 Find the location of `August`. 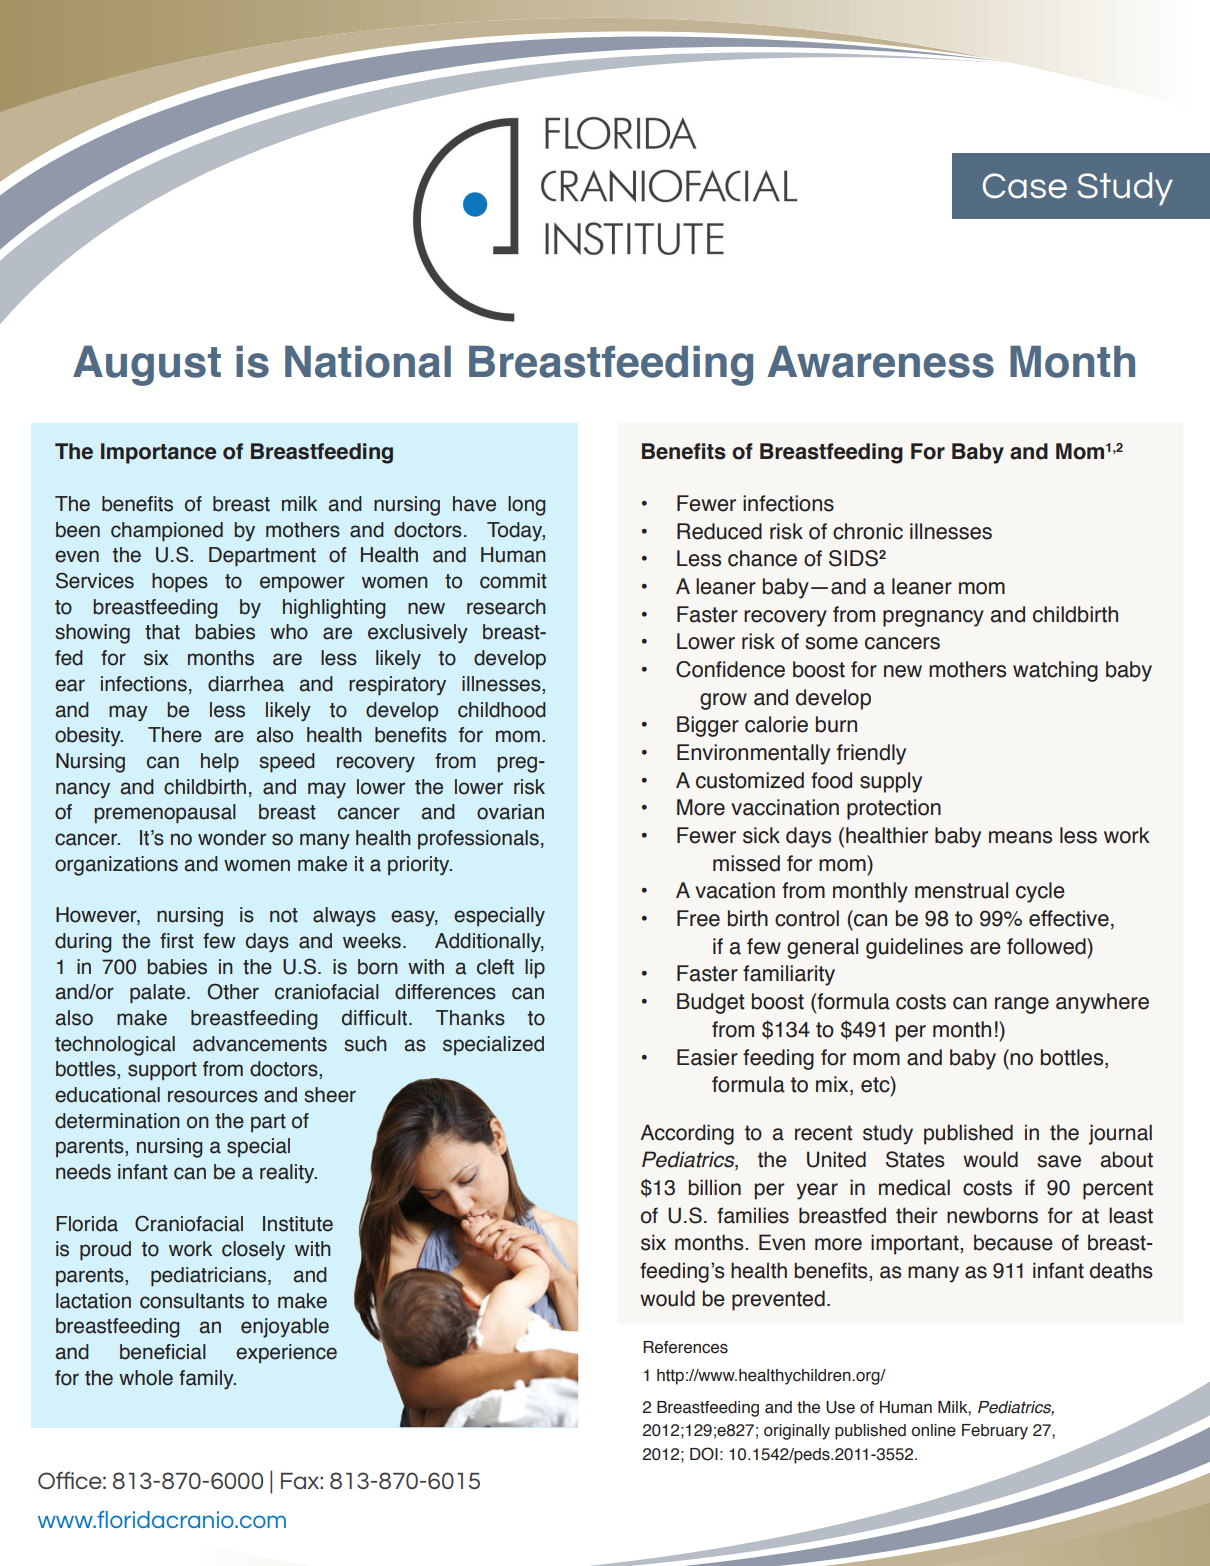

August is located at coordinates (147, 366).
